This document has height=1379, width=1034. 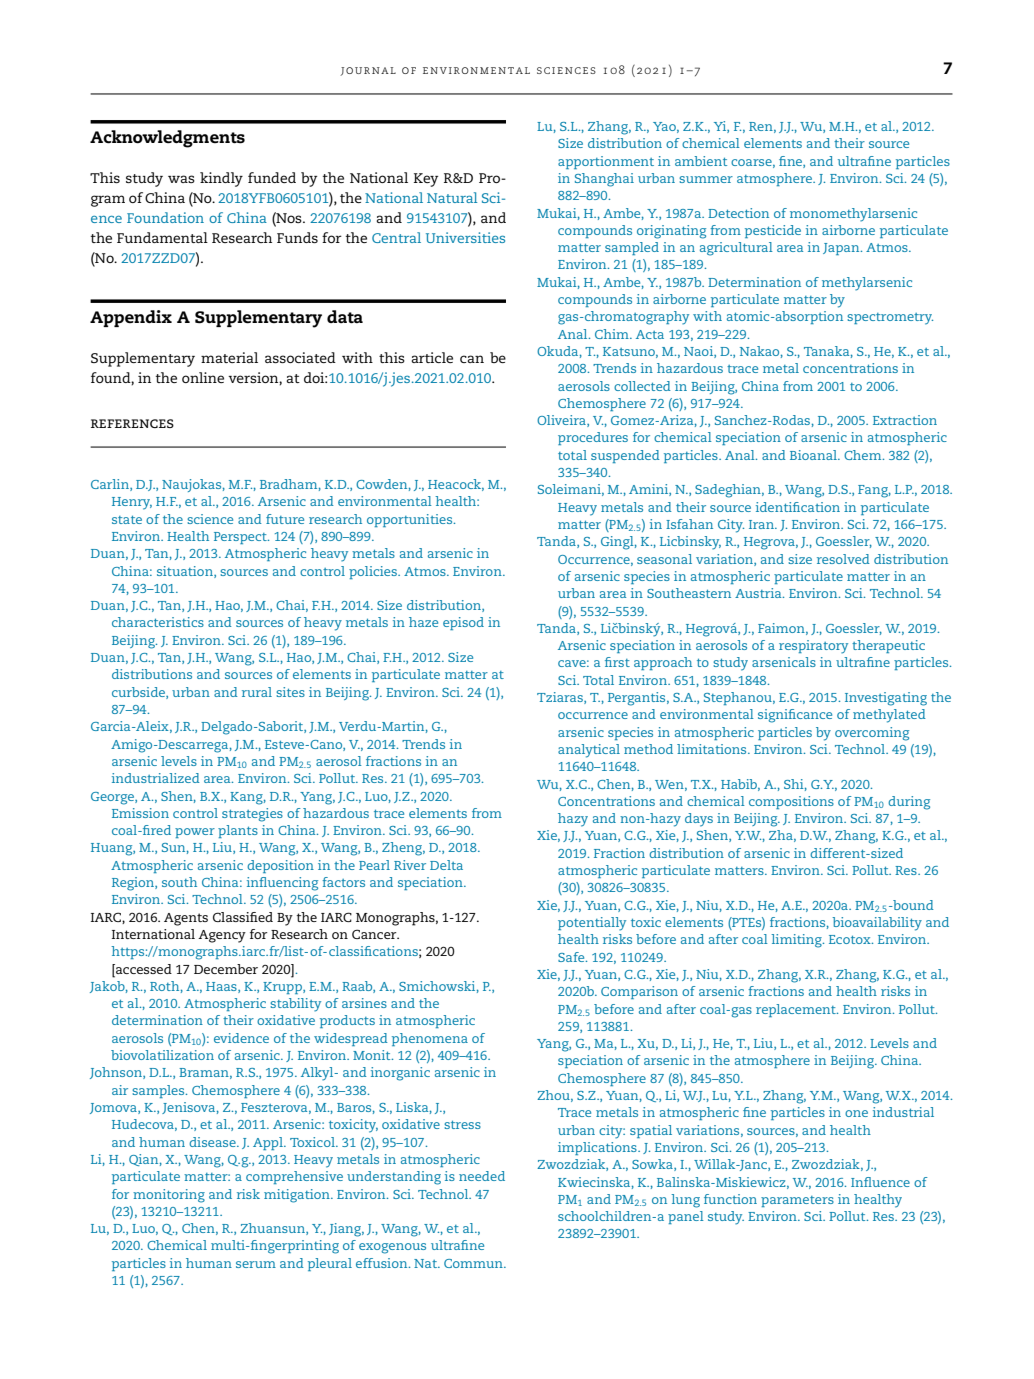 I want to click on Acknowledgments, so click(x=167, y=139).
